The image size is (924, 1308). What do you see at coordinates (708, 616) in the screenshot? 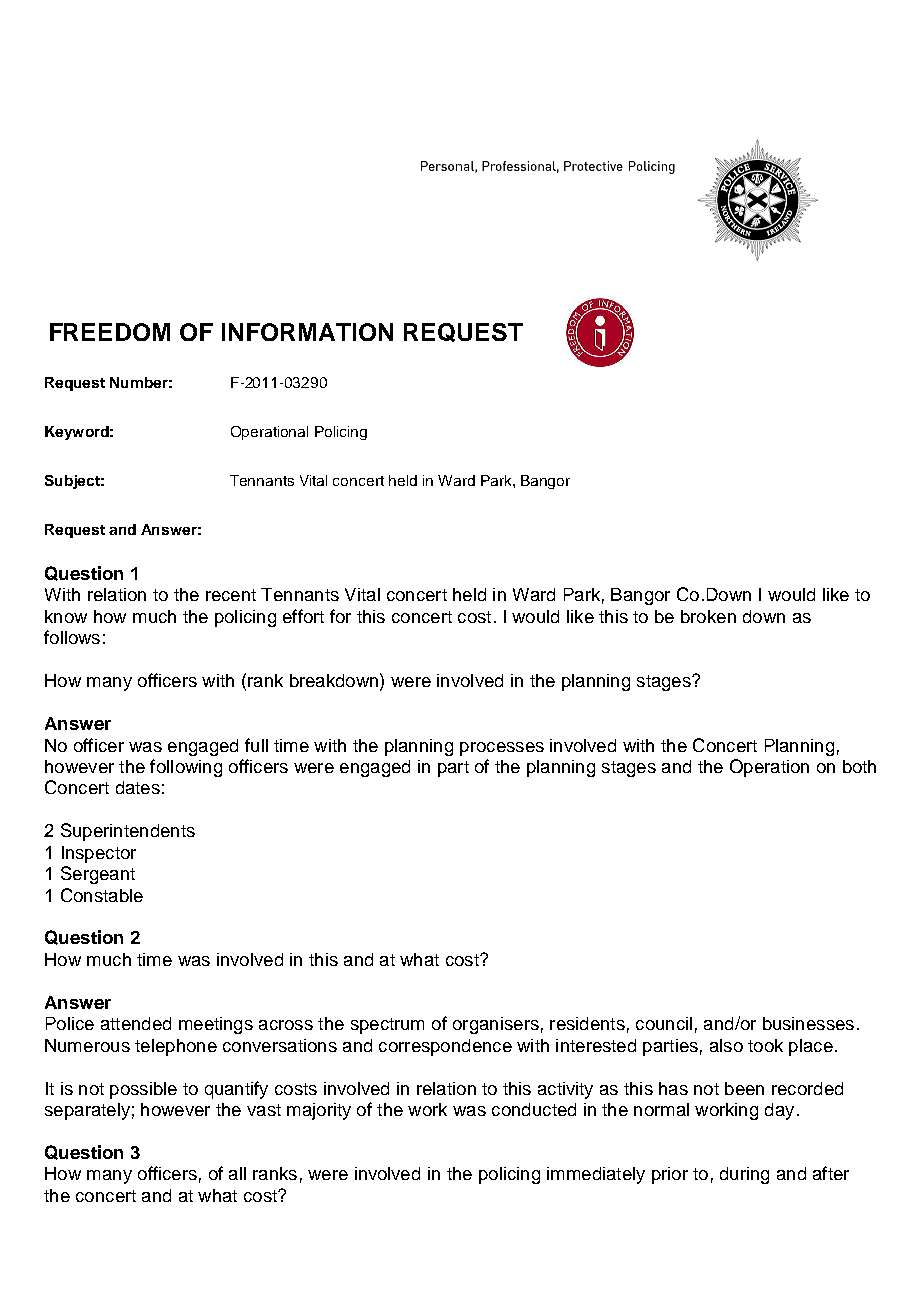
I see `broken` at bounding box center [708, 616].
